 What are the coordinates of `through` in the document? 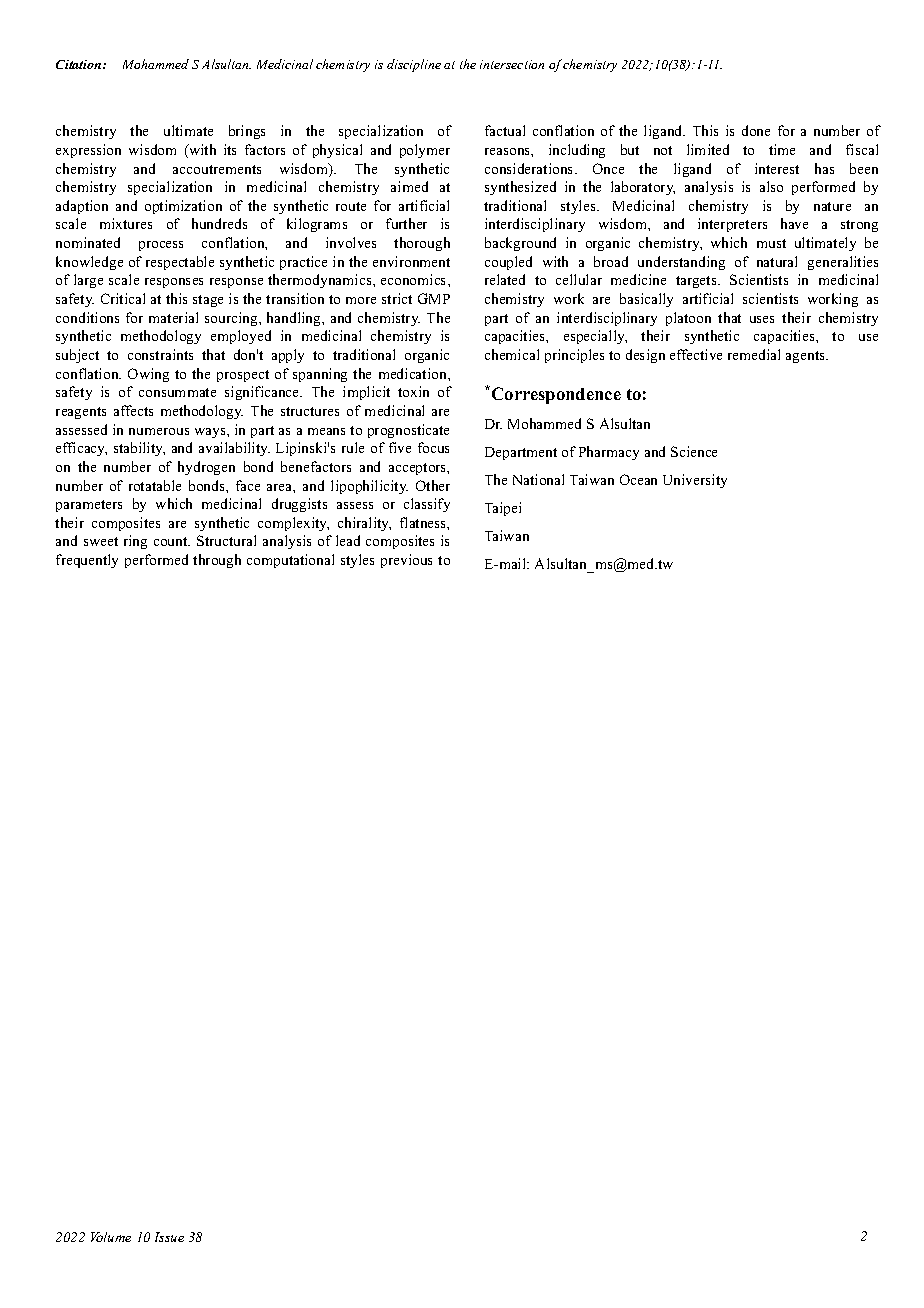 It's located at (217, 561).
